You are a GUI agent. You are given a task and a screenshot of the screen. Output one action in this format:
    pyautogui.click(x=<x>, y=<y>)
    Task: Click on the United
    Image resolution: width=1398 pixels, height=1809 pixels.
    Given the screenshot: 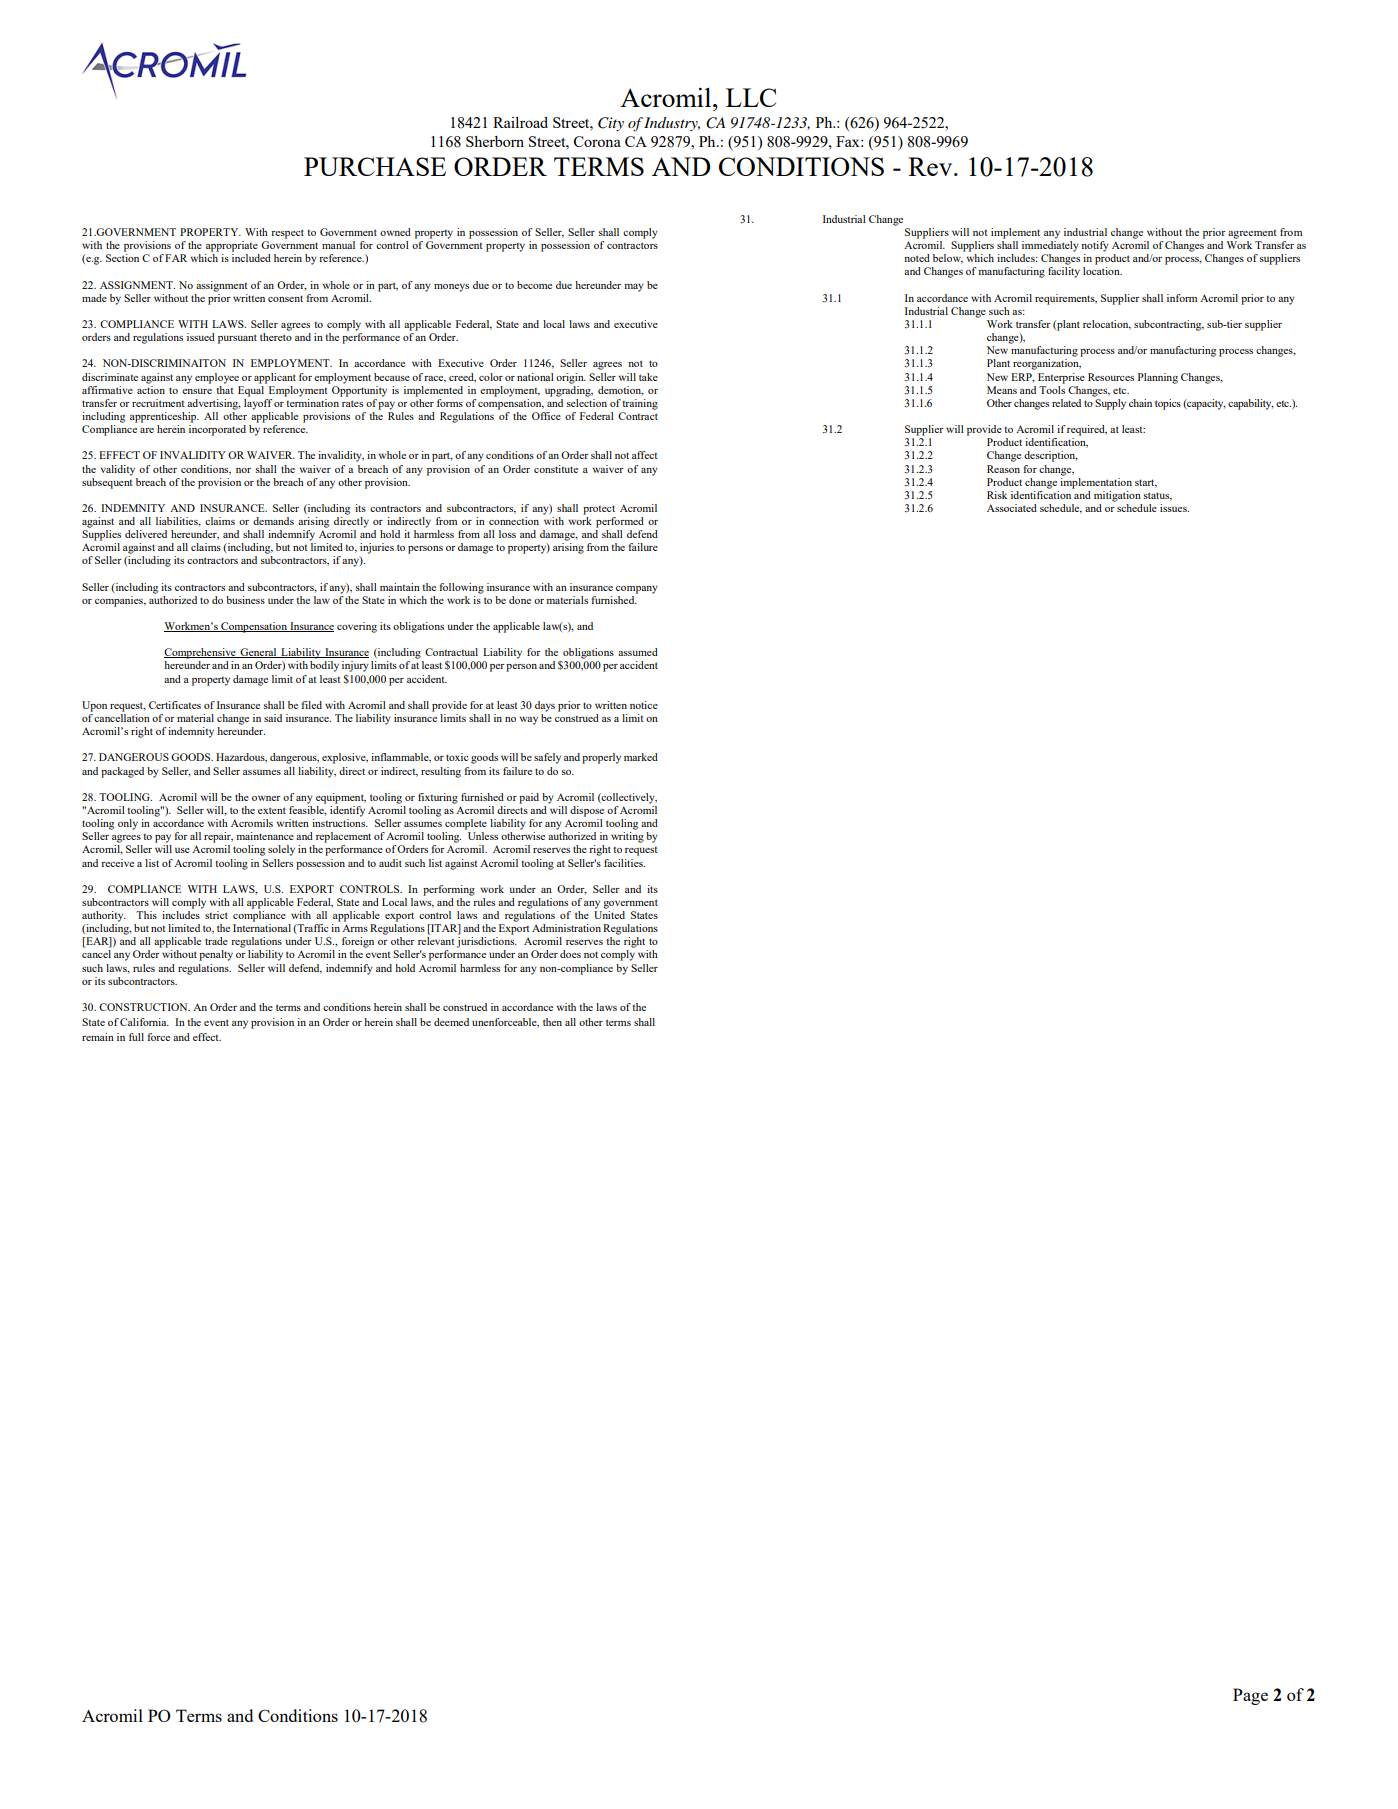 What is the action you would take?
    pyautogui.click(x=609, y=915)
